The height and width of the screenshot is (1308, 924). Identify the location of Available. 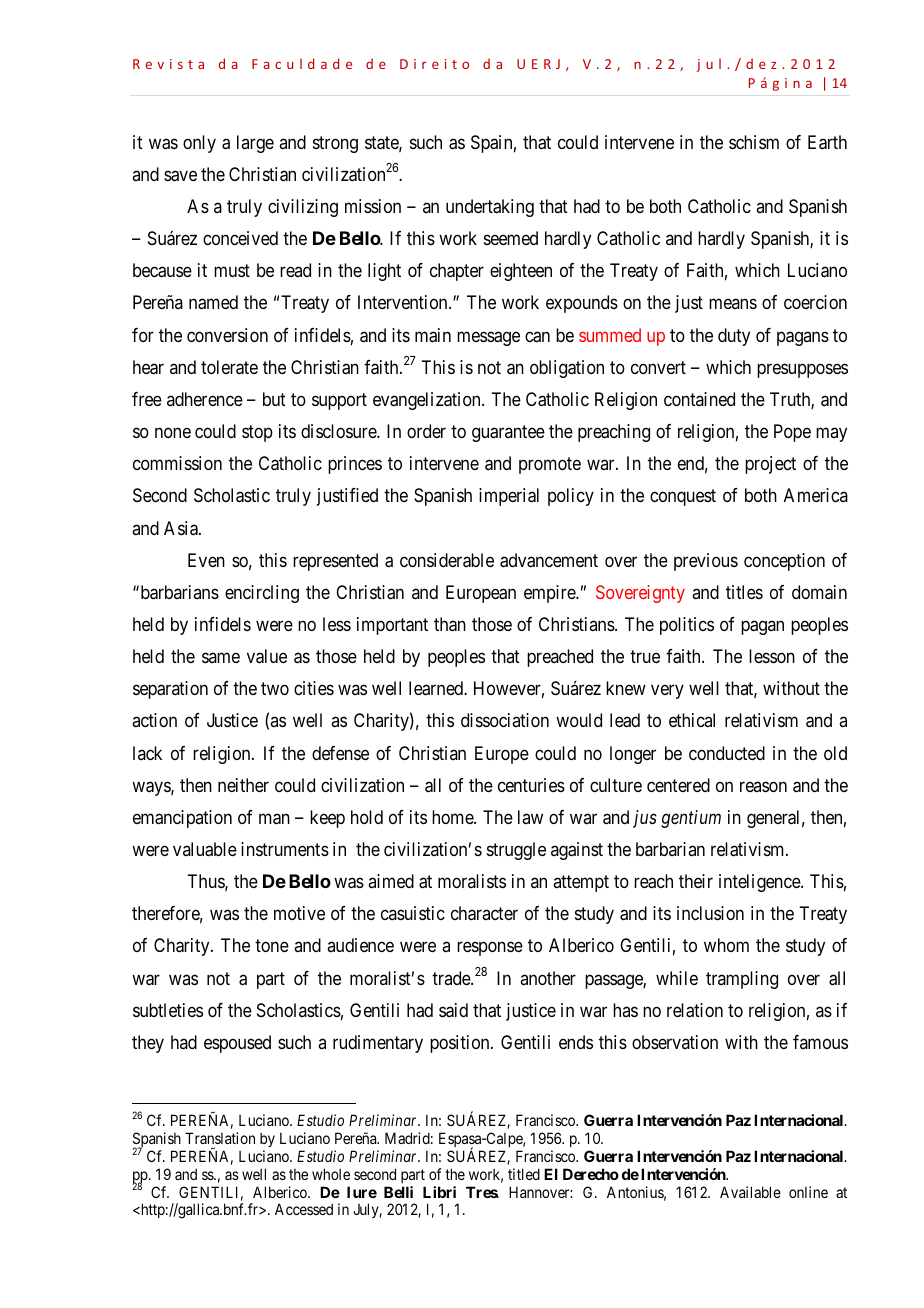
(750, 1192).
